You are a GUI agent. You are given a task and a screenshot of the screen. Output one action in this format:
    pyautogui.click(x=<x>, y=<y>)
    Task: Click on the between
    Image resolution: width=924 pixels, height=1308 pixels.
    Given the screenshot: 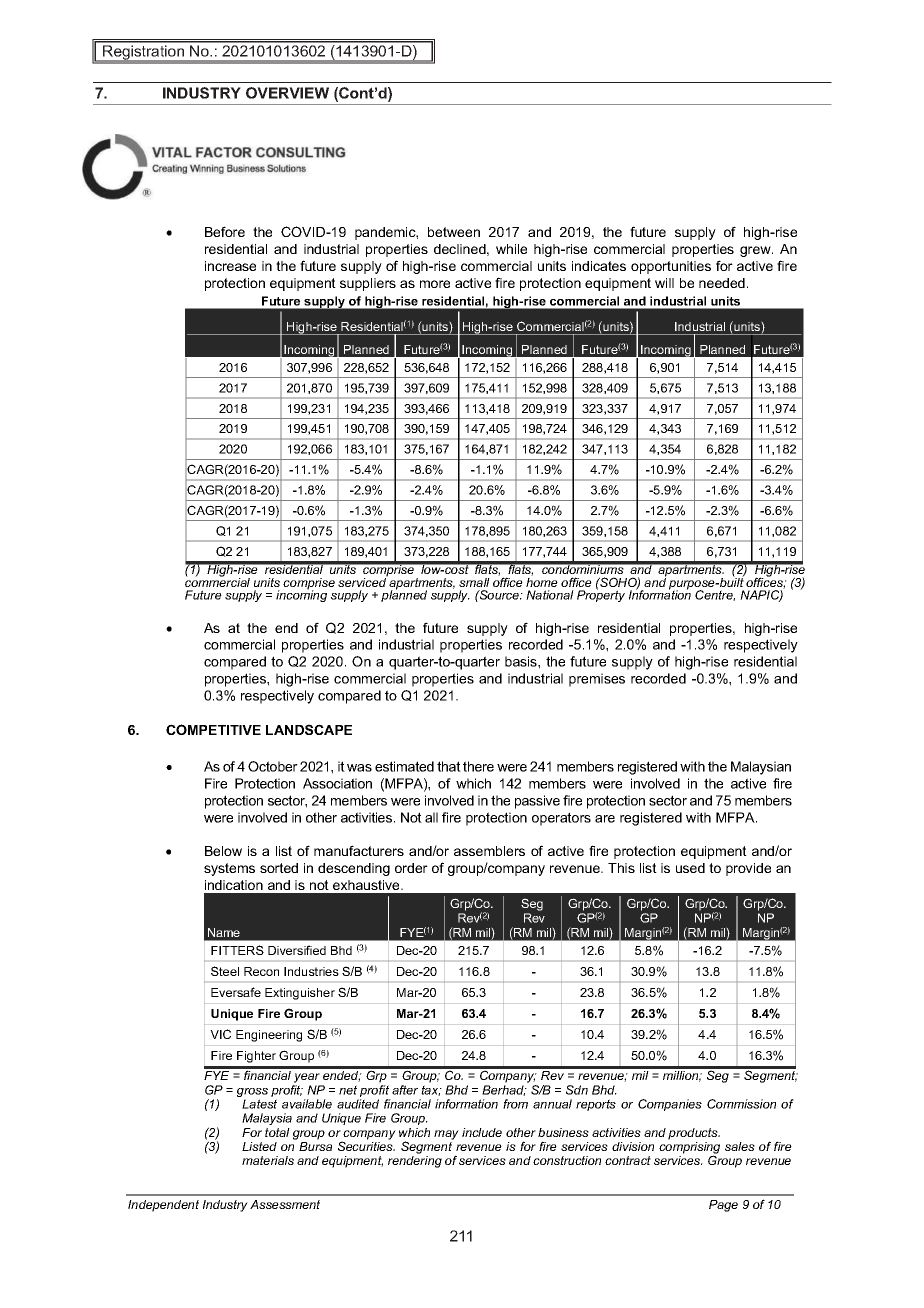 What is the action you would take?
    pyautogui.click(x=454, y=232)
